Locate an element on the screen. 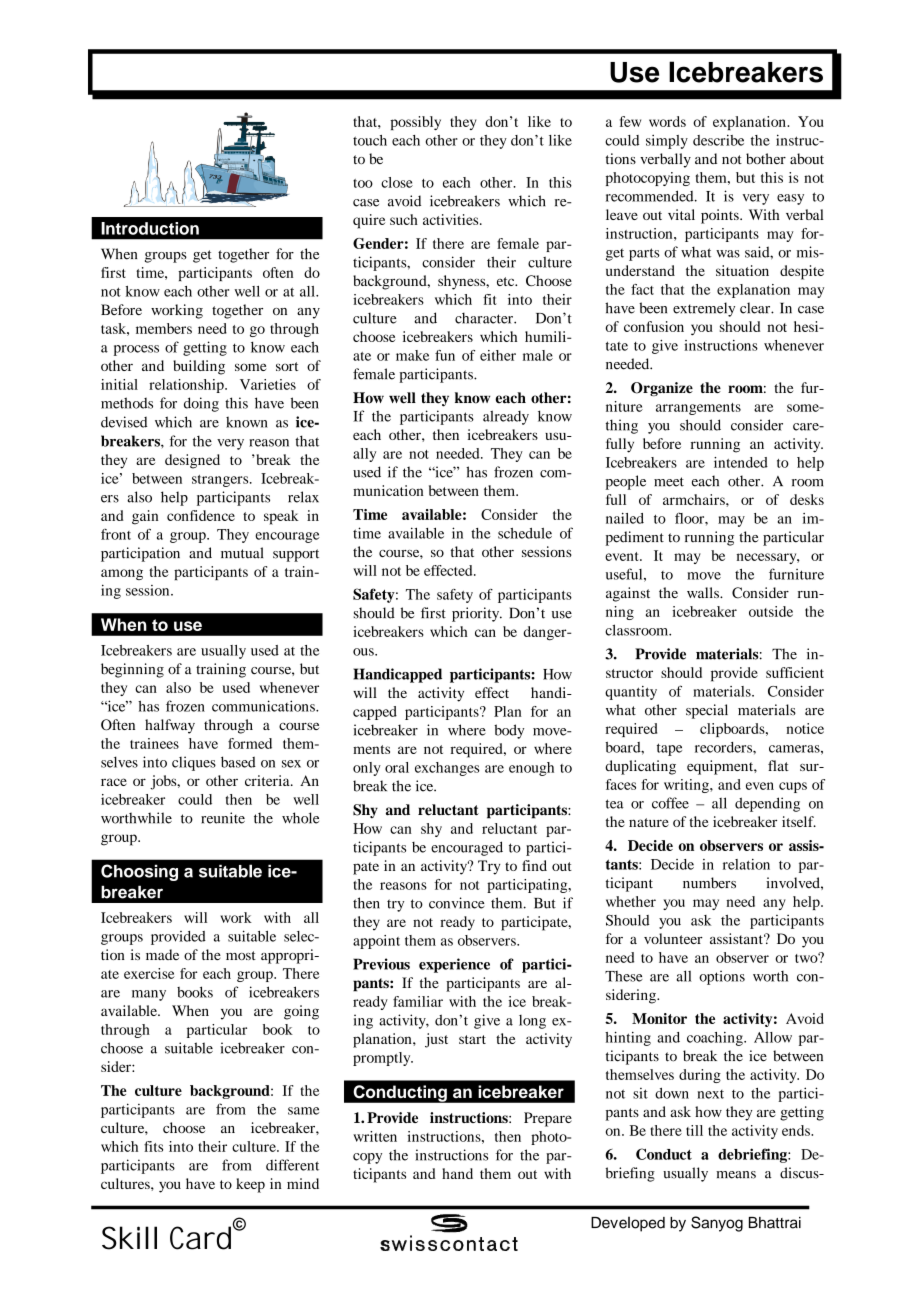  made is located at coordinates (162, 954).
